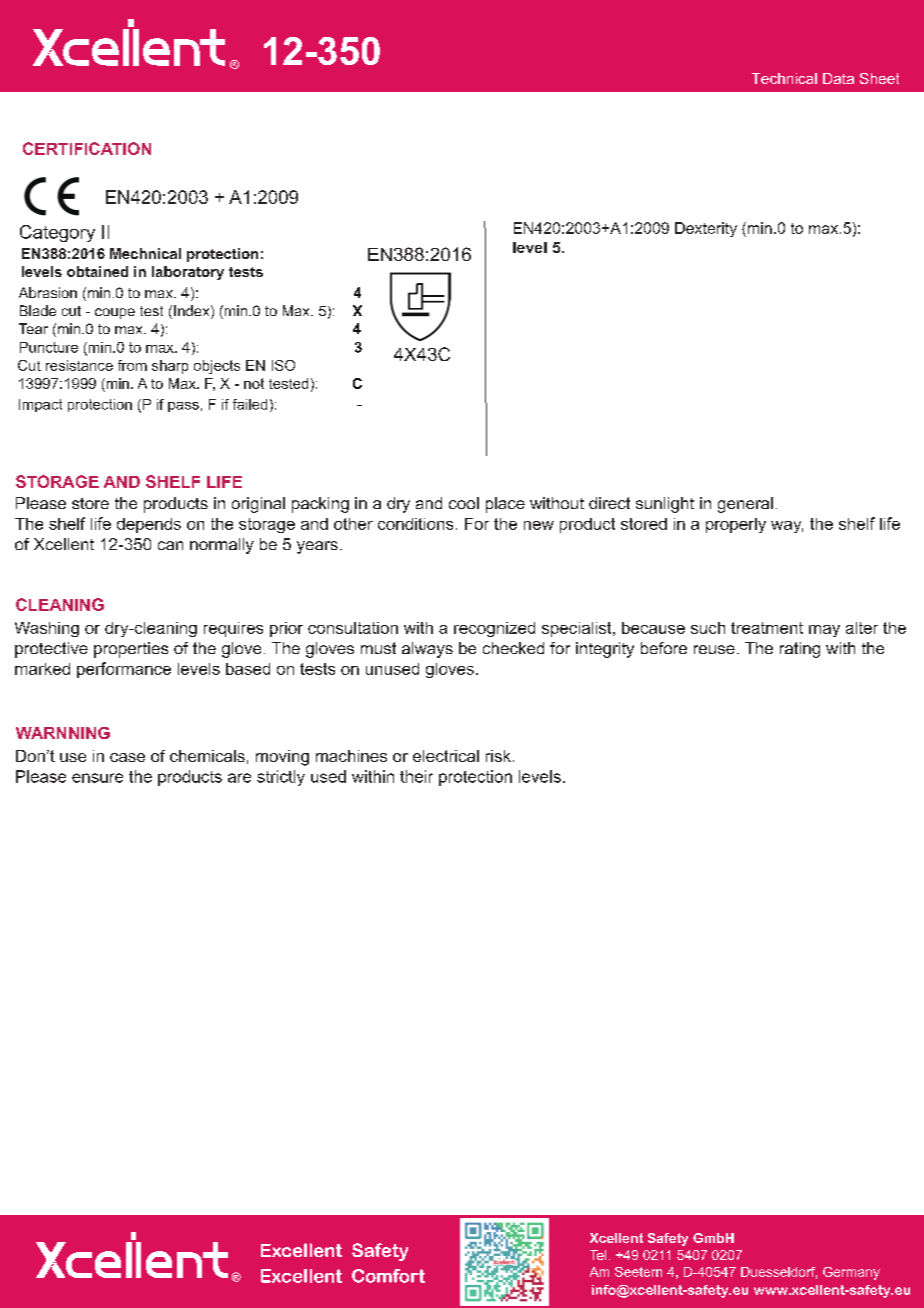 Image resolution: width=924 pixels, height=1308 pixels. I want to click on general, so click(745, 505).
